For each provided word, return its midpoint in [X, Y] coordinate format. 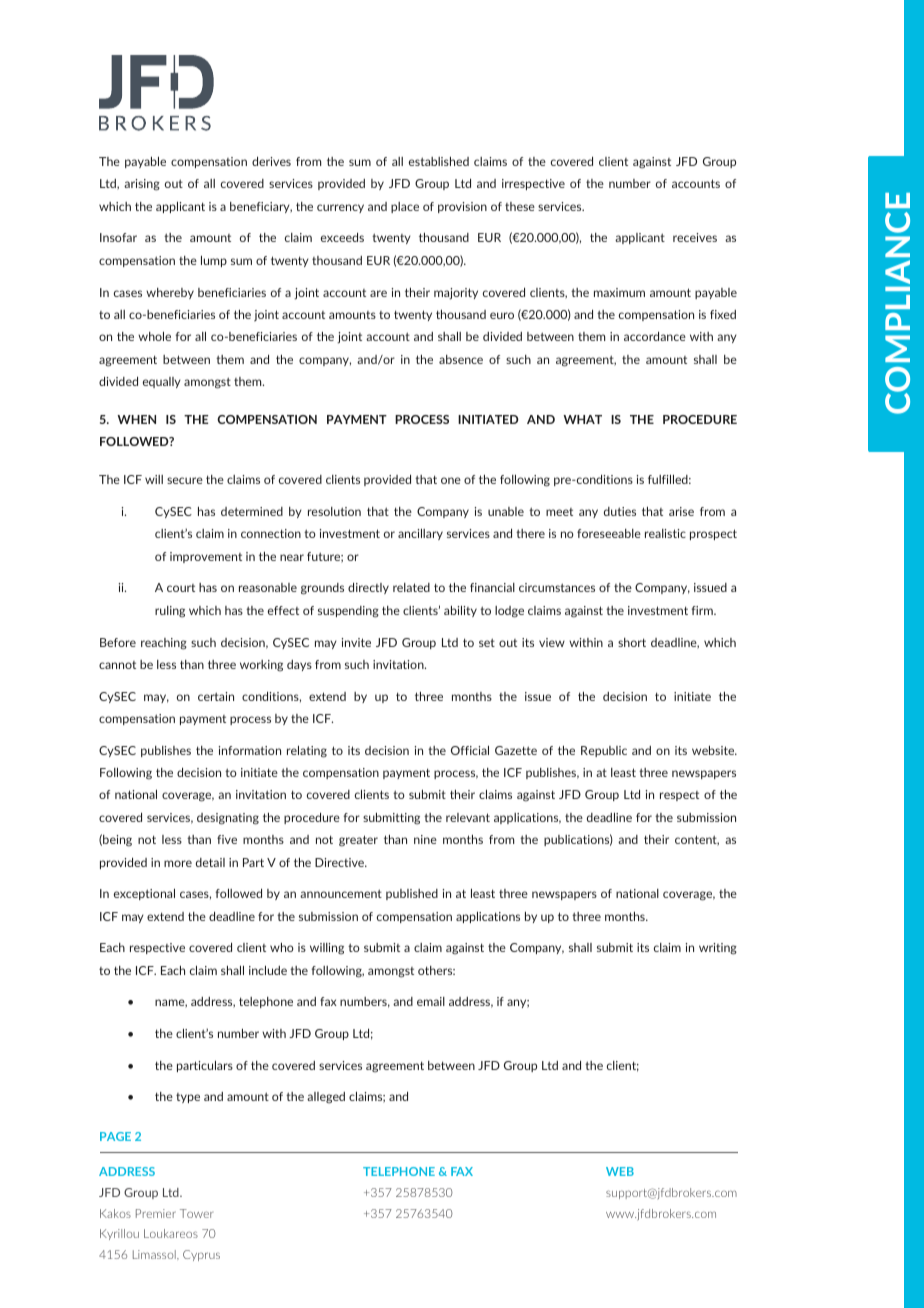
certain [216, 696]
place [405, 207]
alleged [326, 1098]
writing [718, 949]
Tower [196, 1213]
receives [695, 237]
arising [142, 185]
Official [470, 750]
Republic [604, 751]
